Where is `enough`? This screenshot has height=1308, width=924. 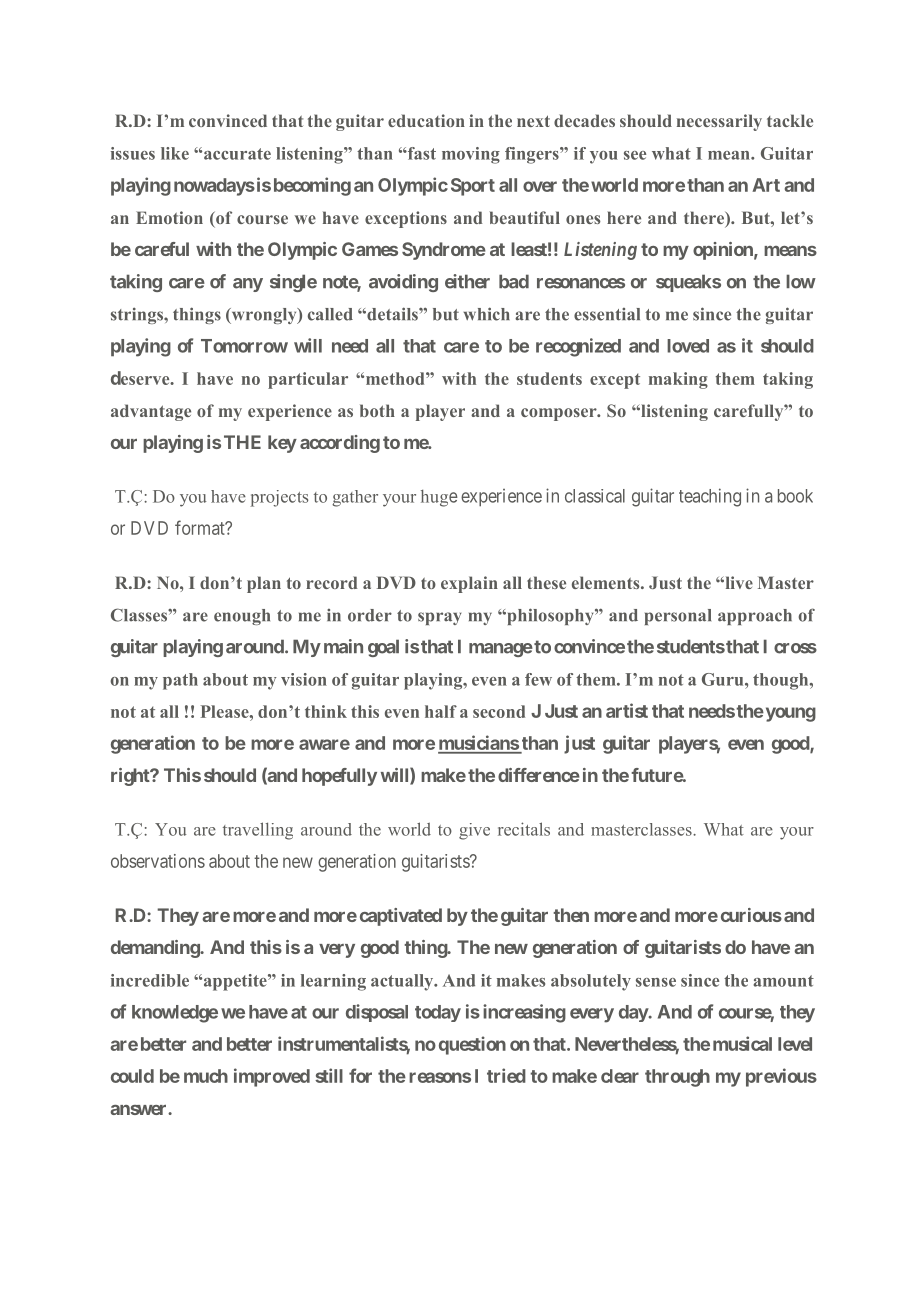 enough is located at coordinates (242, 617).
